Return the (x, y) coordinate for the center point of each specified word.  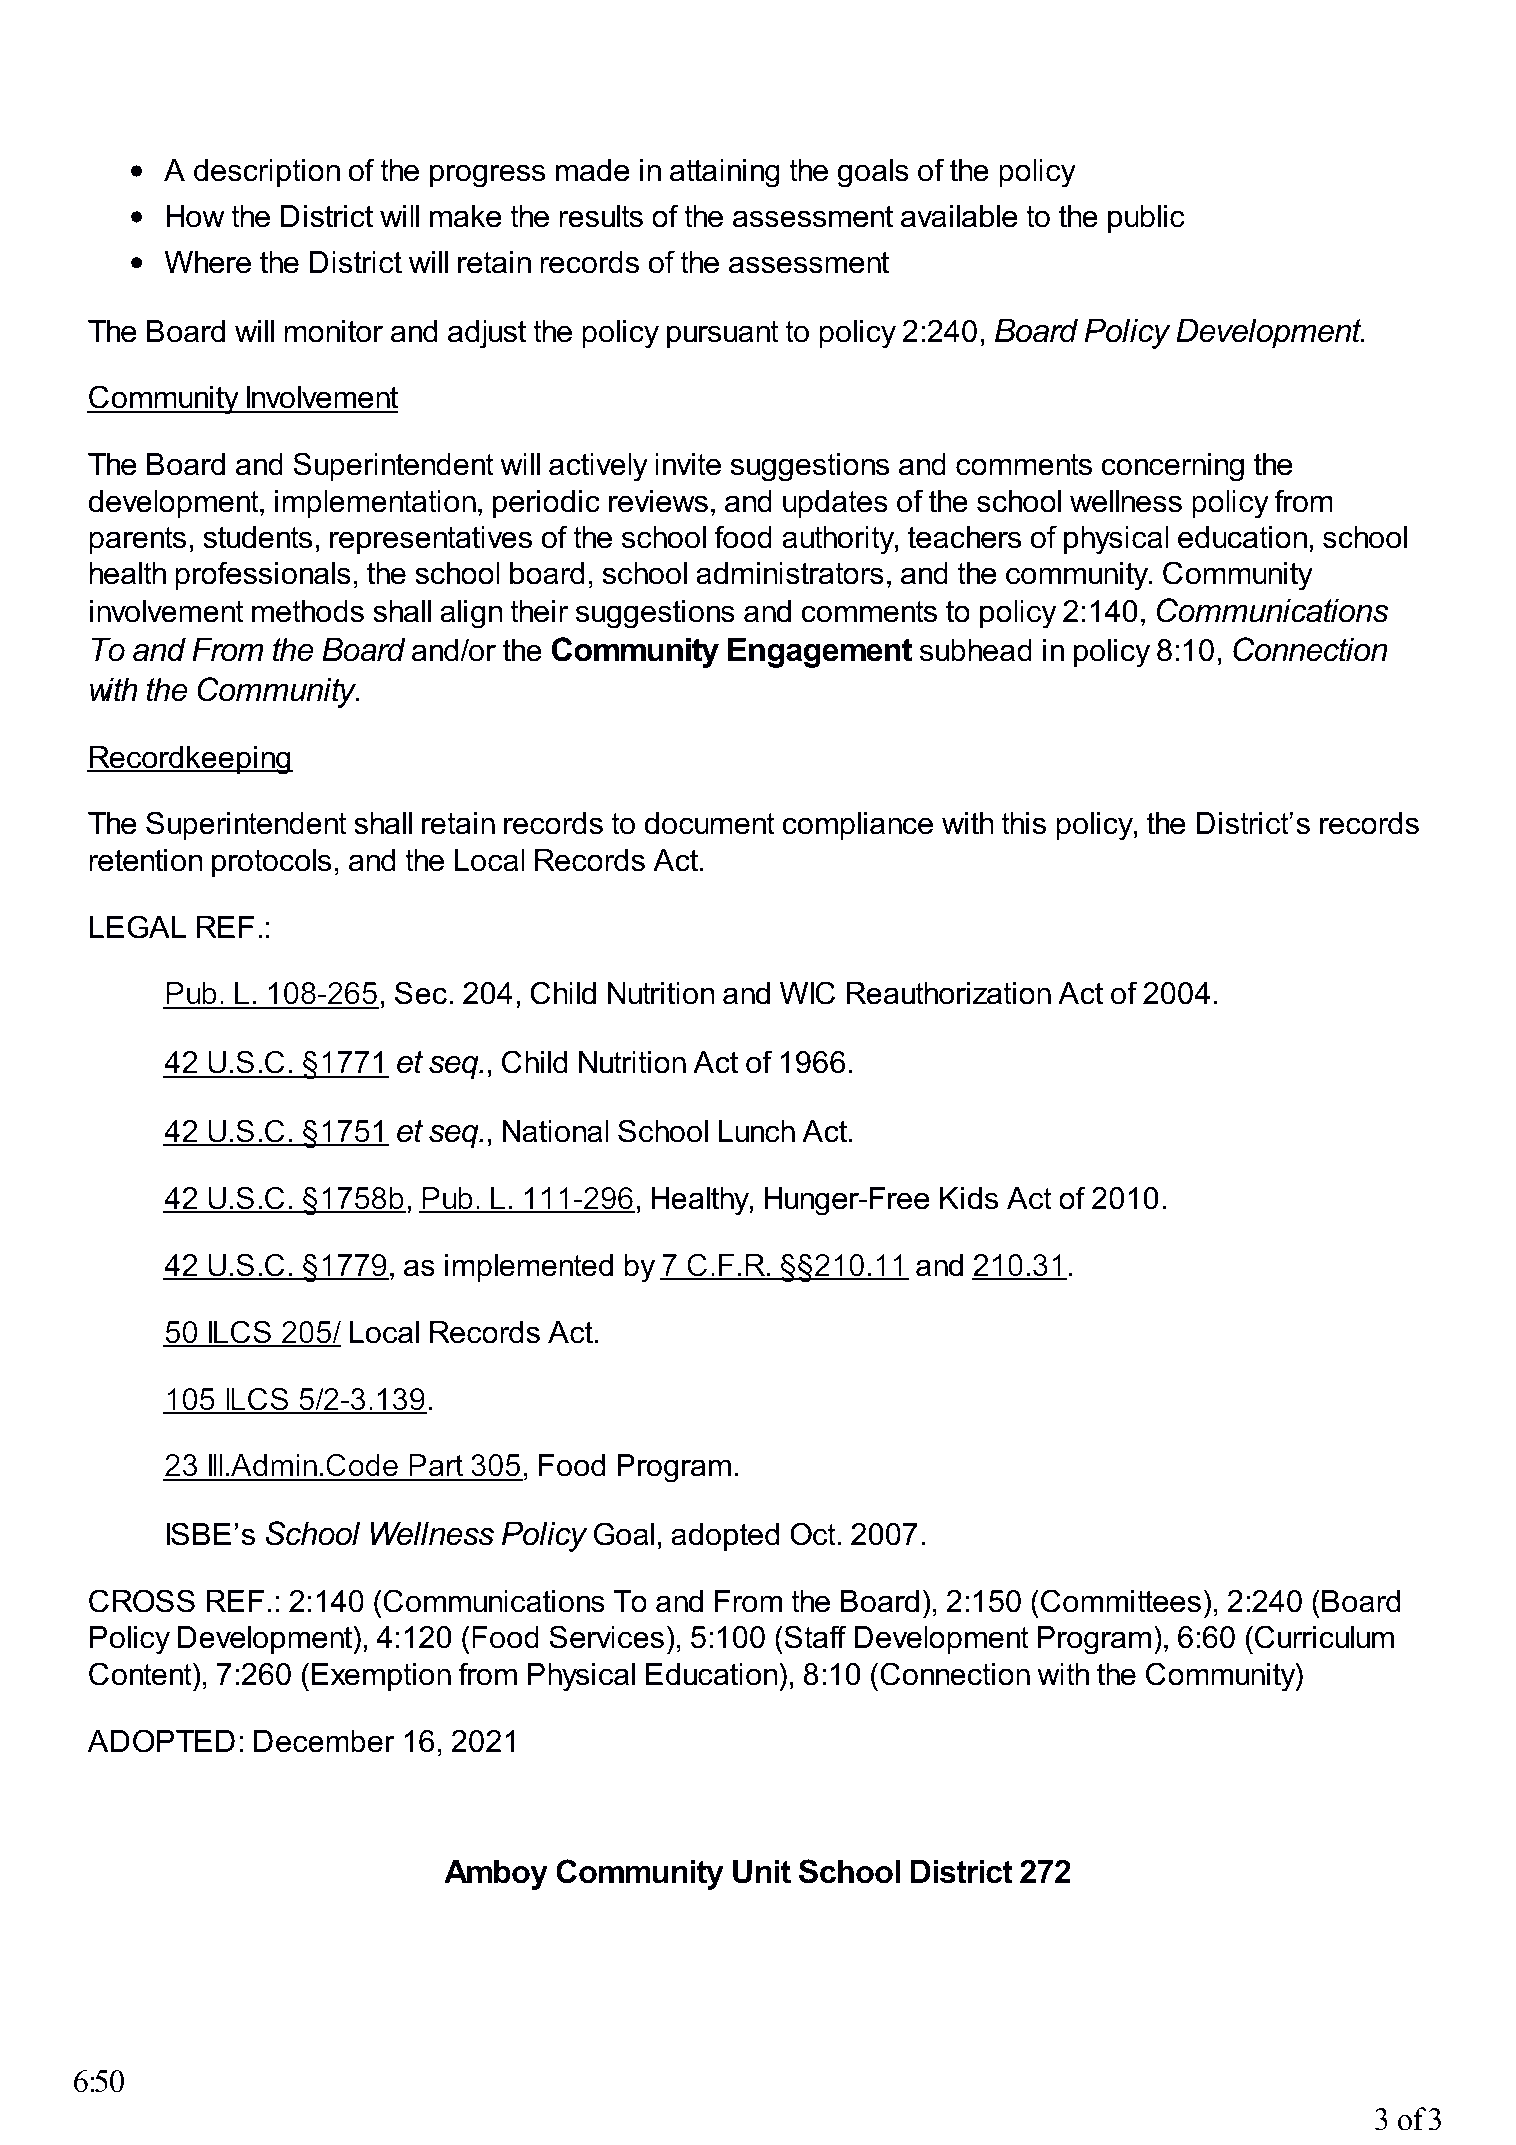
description (267, 173)
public (1146, 219)
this (1023, 823)
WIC (807, 993)
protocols (271, 863)
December (324, 1741)
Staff (814, 1637)
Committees (1121, 1601)
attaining (725, 173)
